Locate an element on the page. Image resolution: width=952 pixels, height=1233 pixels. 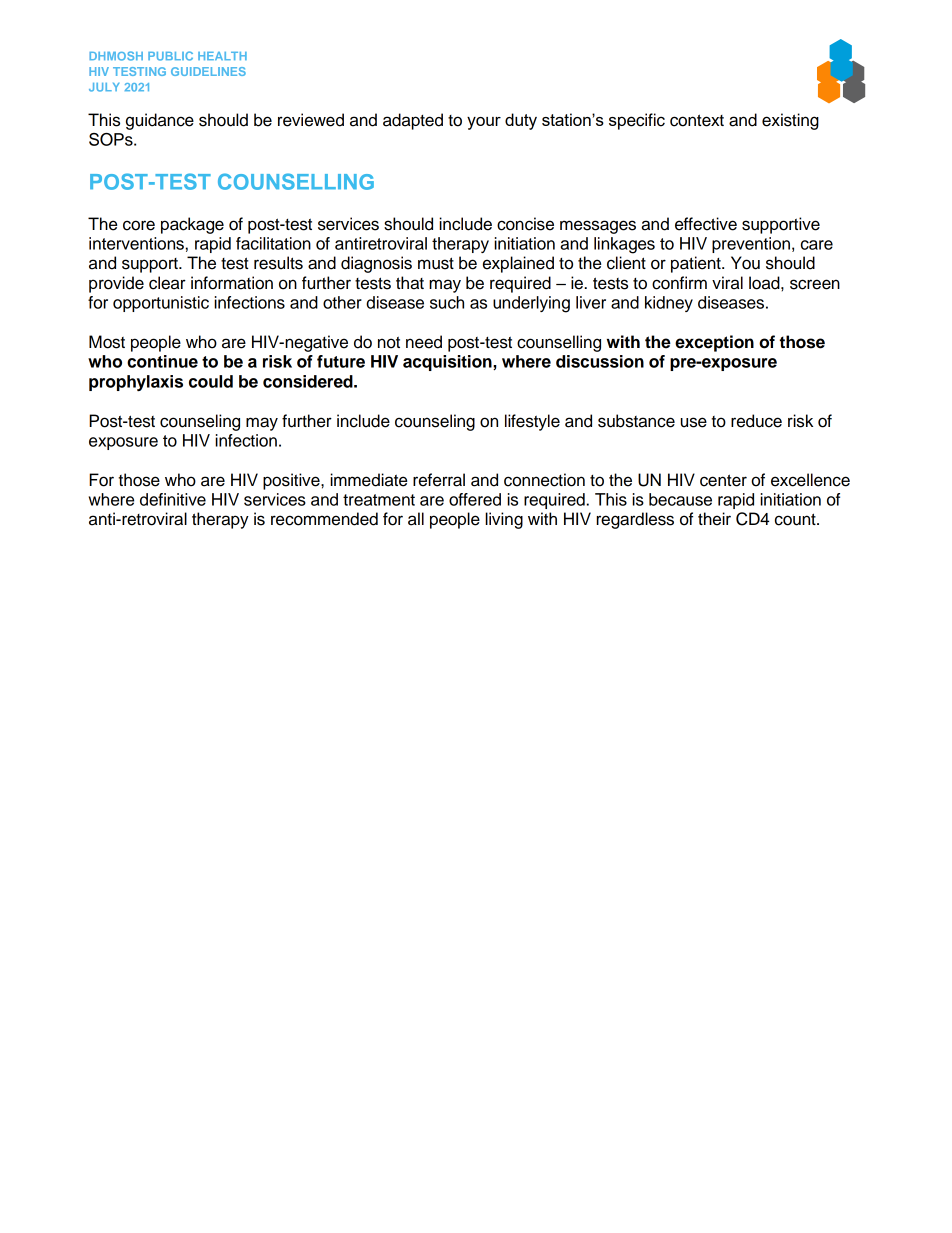
clear is located at coordinates (167, 283).
